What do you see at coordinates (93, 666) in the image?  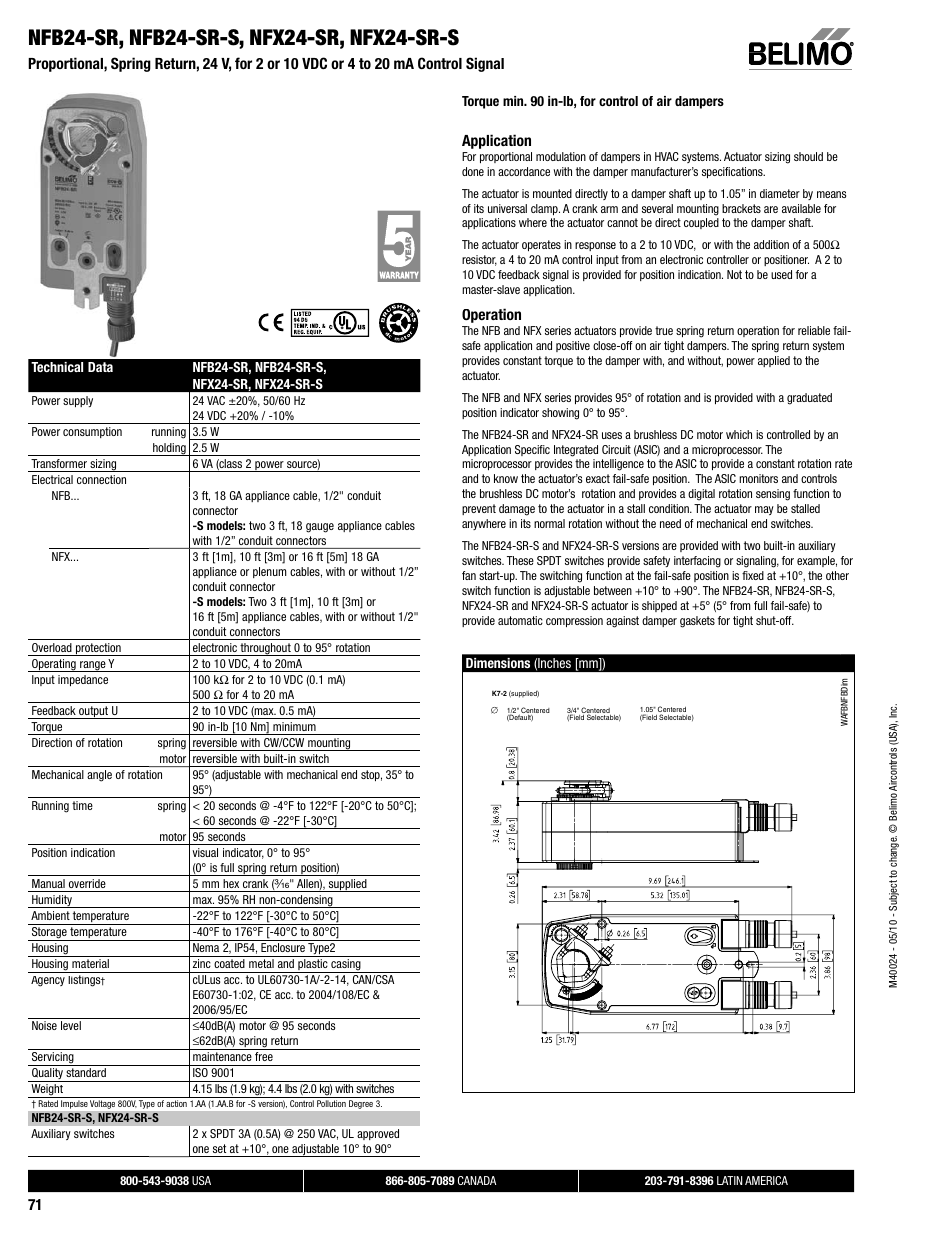 I see `range` at bounding box center [93, 666].
